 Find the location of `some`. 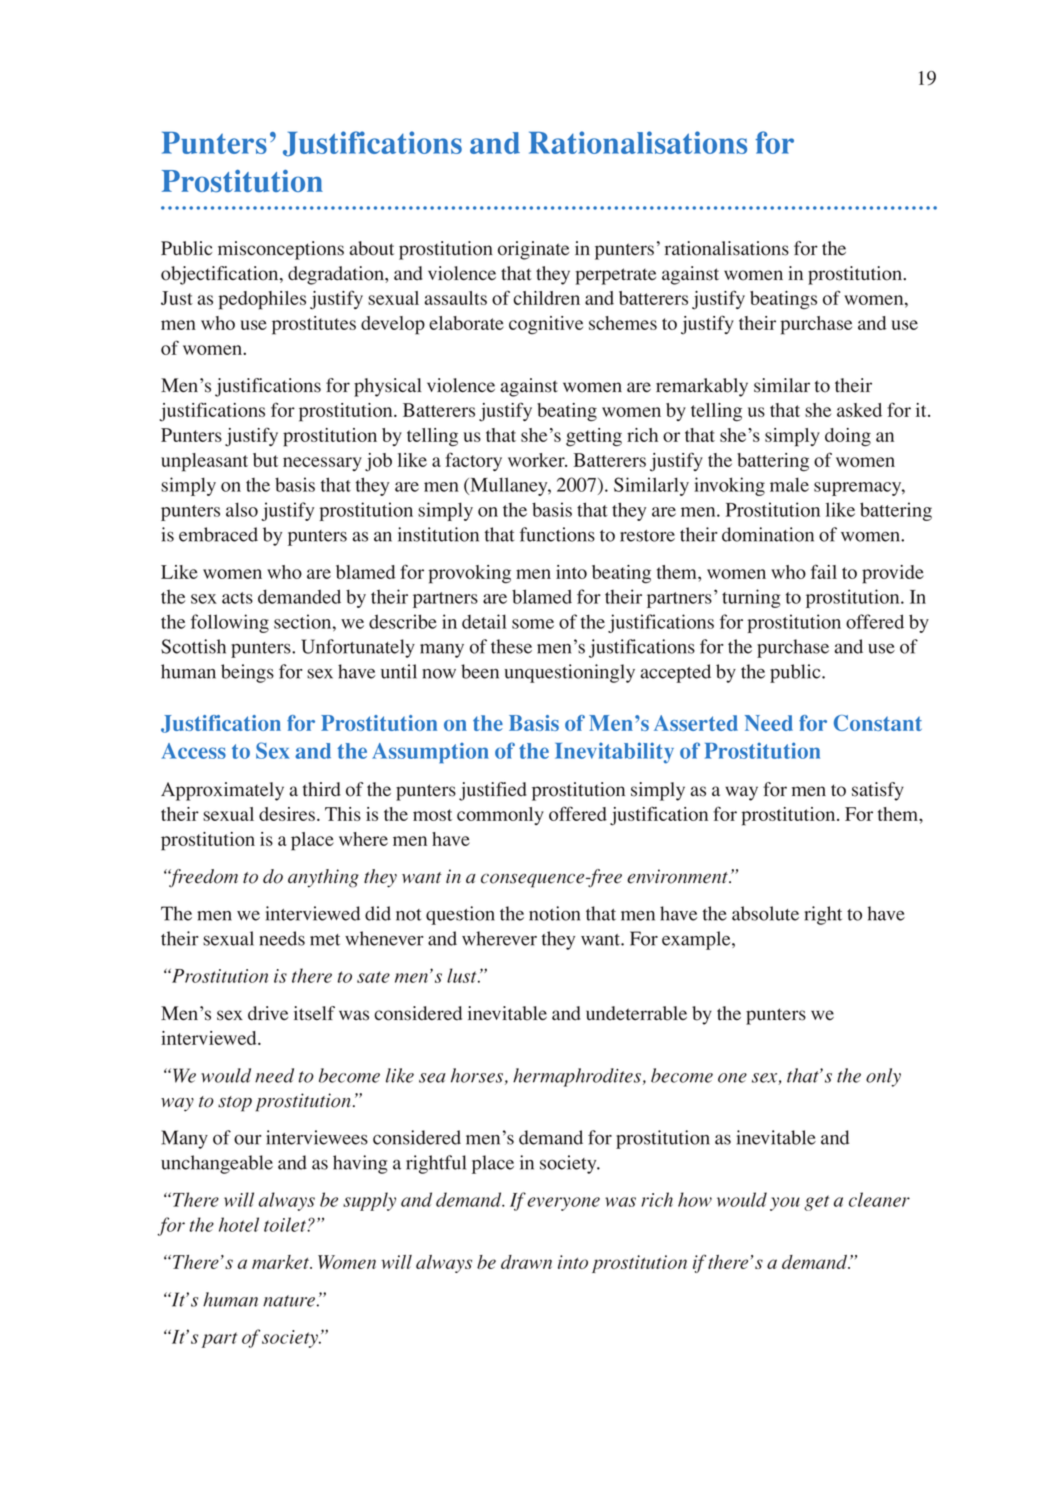

some is located at coordinates (533, 624).
